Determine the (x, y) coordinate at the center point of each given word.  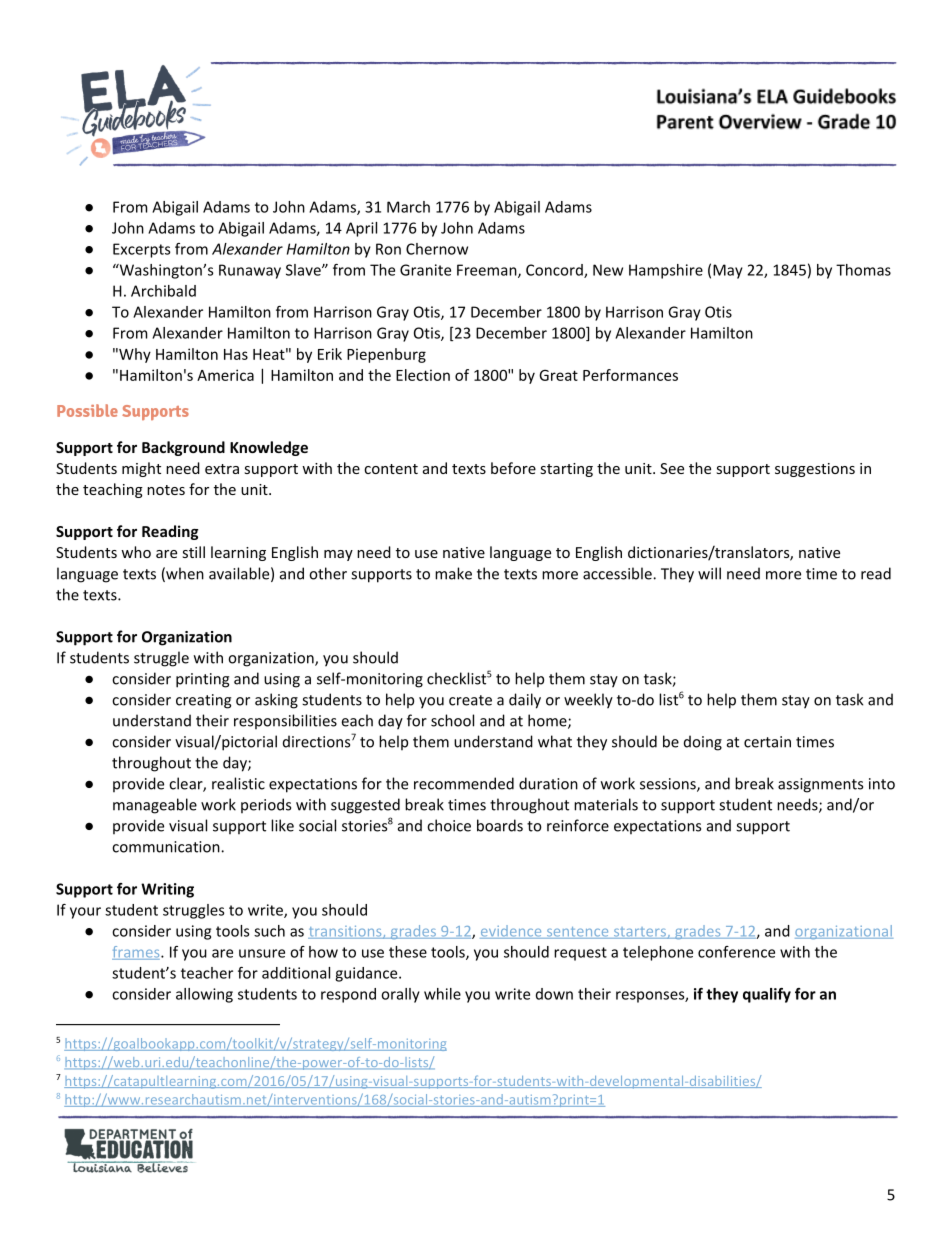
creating (203, 701)
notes (166, 490)
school (452, 720)
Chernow (437, 249)
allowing (204, 995)
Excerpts (141, 250)
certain (767, 742)
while (442, 994)
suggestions (815, 470)
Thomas (863, 270)
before (513, 468)
